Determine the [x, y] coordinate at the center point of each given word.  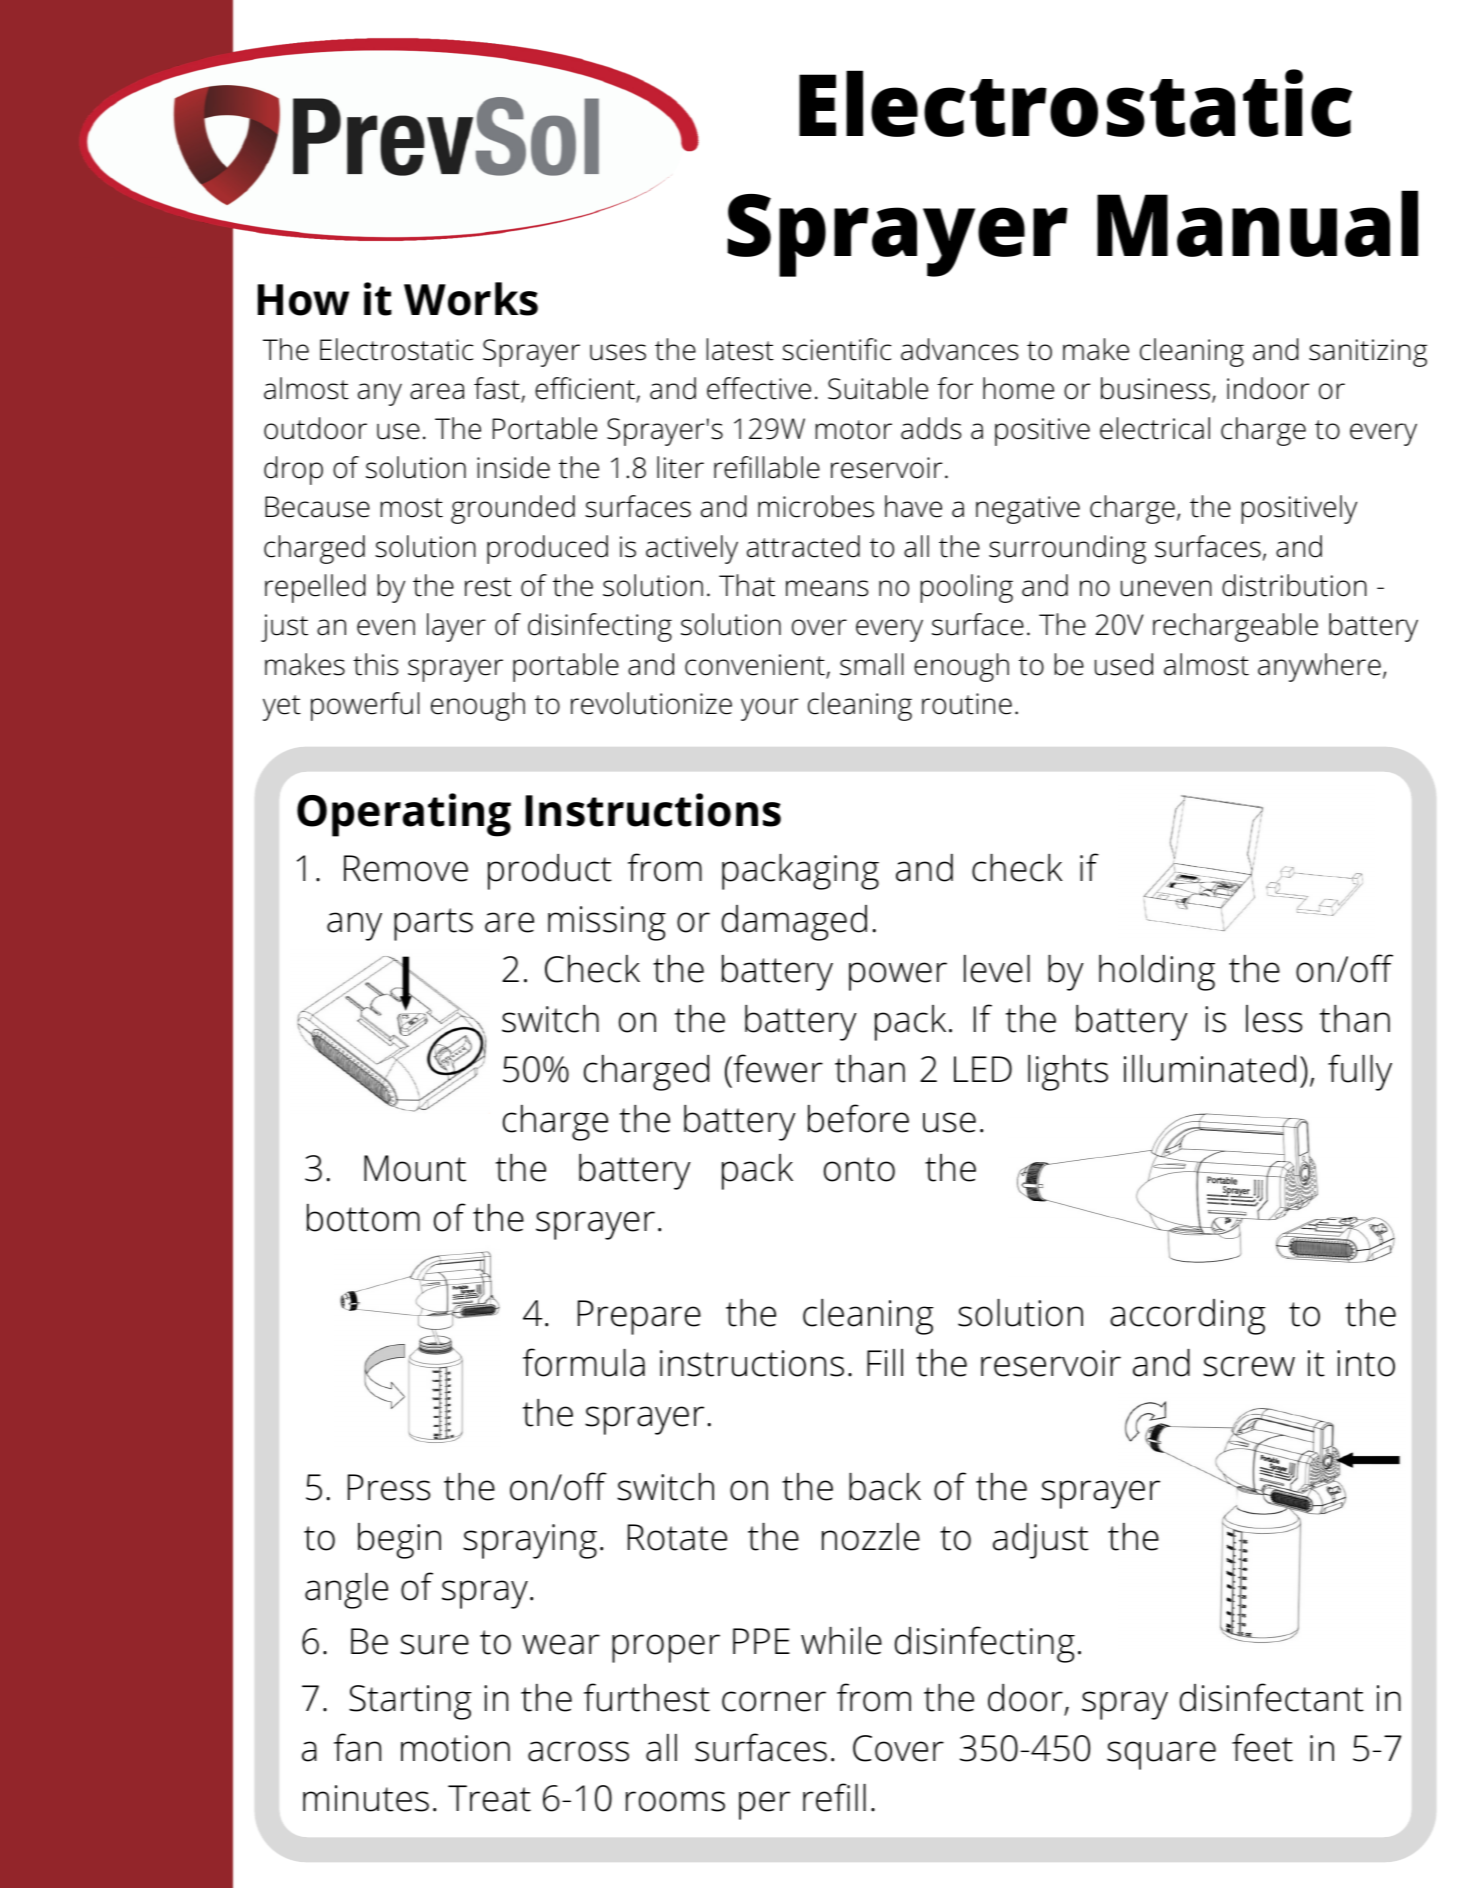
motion [455, 1748]
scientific [836, 349]
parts [433, 924]
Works [471, 299]
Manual [1257, 223]
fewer [777, 1068]
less [1274, 1019]
